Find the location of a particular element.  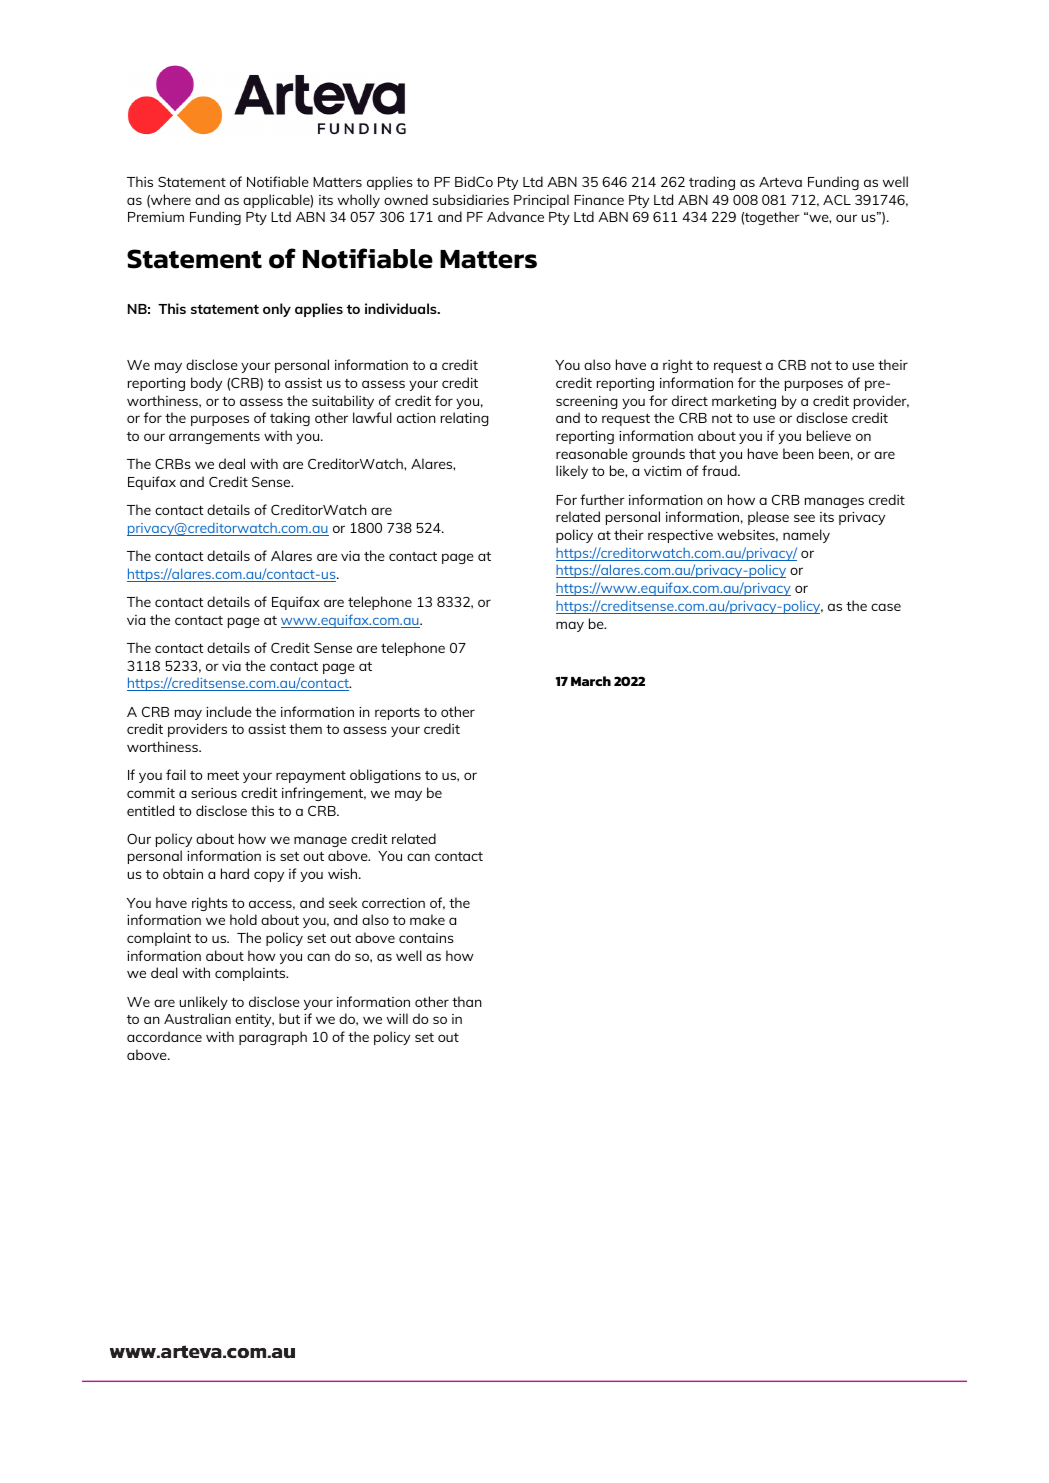

reasonable is located at coordinates (592, 453).
